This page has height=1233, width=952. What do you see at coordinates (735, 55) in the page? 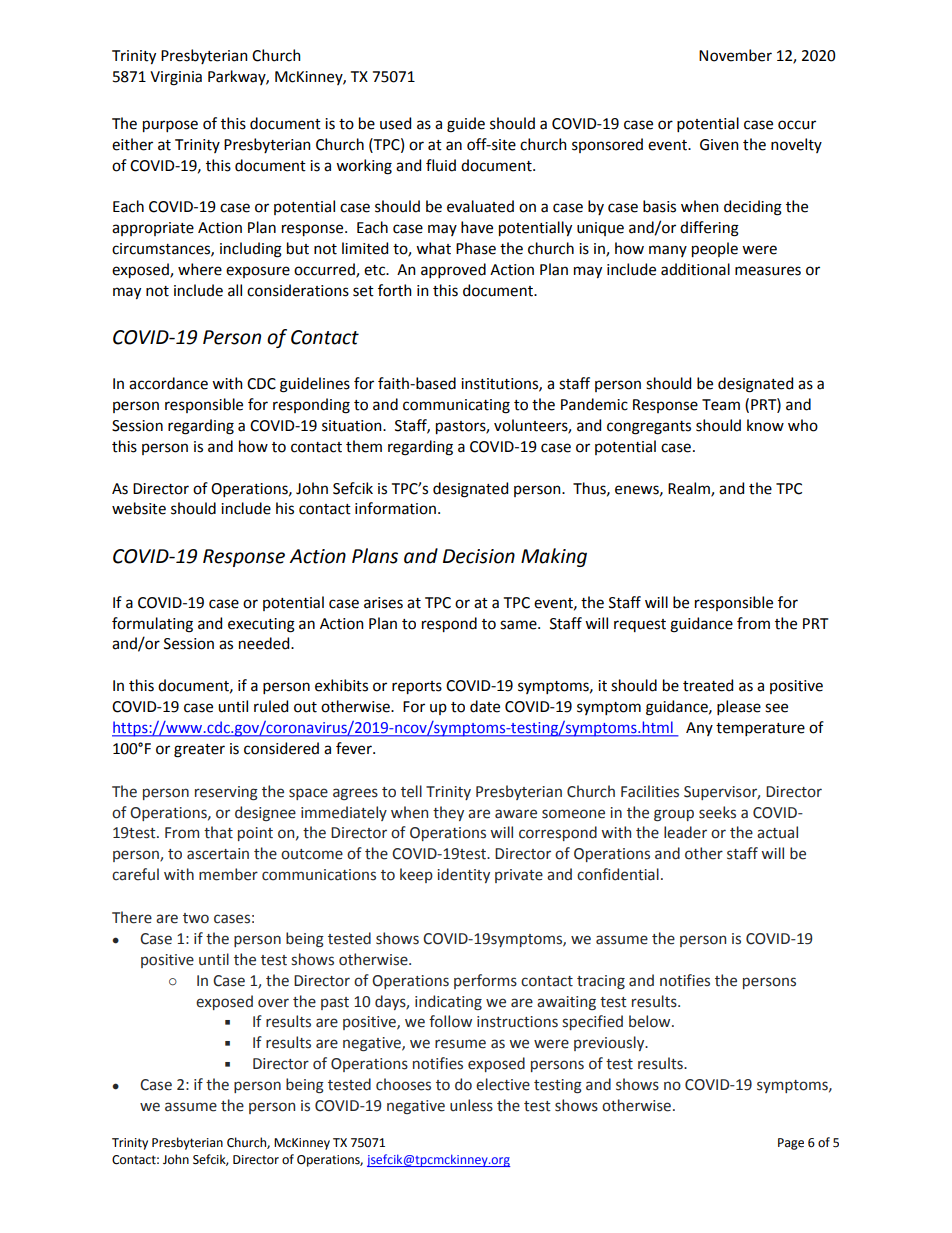
I see `November` at bounding box center [735, 55].
